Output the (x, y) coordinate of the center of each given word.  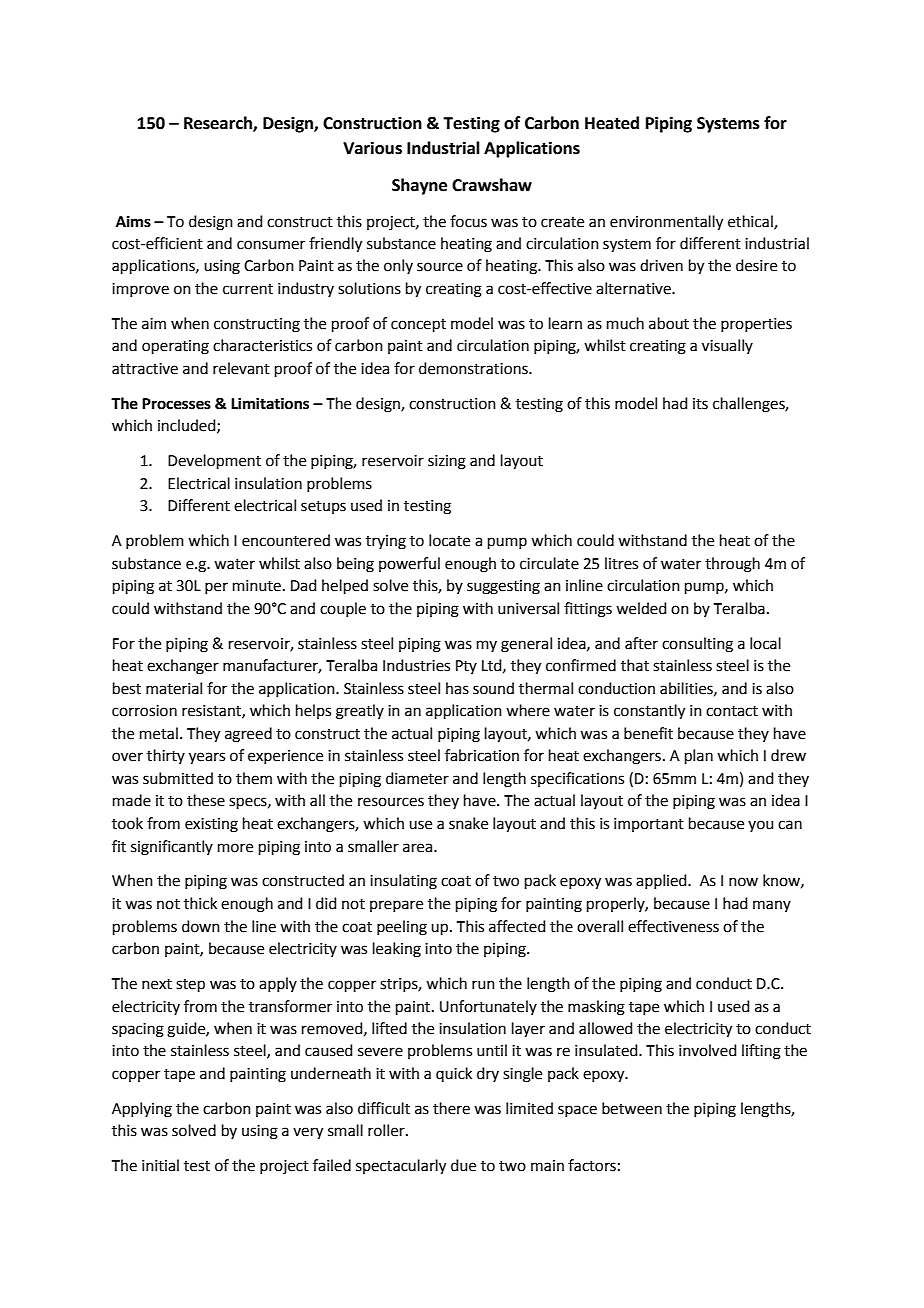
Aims (133, 221)
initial (160, 1165)
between (632, 1108)
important (649, 825)
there (451, 1108)
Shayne (419, 186)
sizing (447, 462)
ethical (751, 222)
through (732, 565)
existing (211, 825)
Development (214, 461)
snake (468, 823)
